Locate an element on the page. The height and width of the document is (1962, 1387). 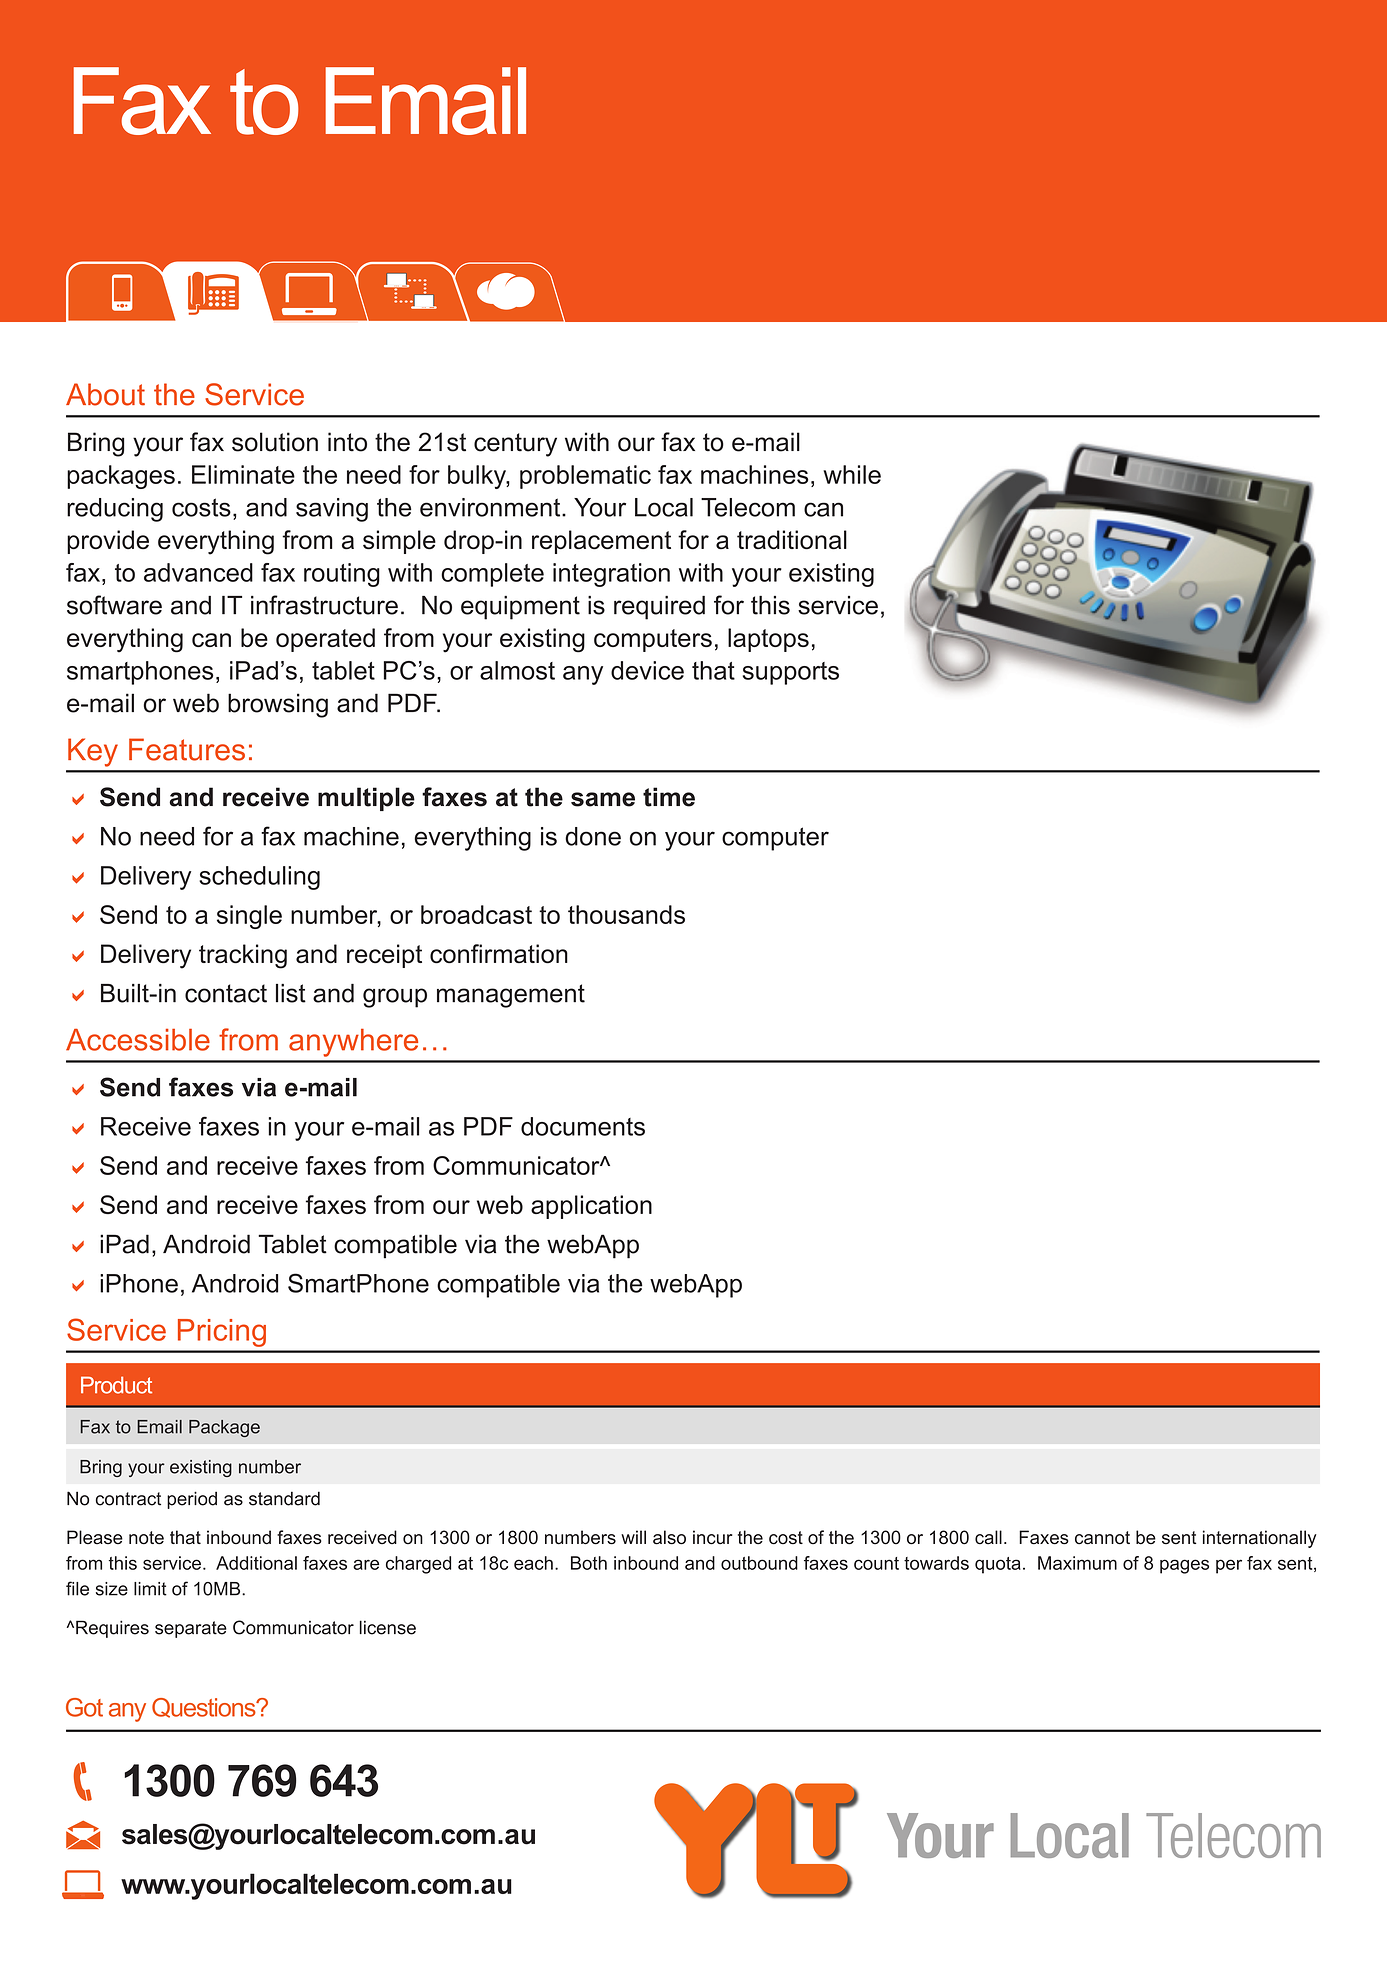
supports is located at coordinates (791, 673).
